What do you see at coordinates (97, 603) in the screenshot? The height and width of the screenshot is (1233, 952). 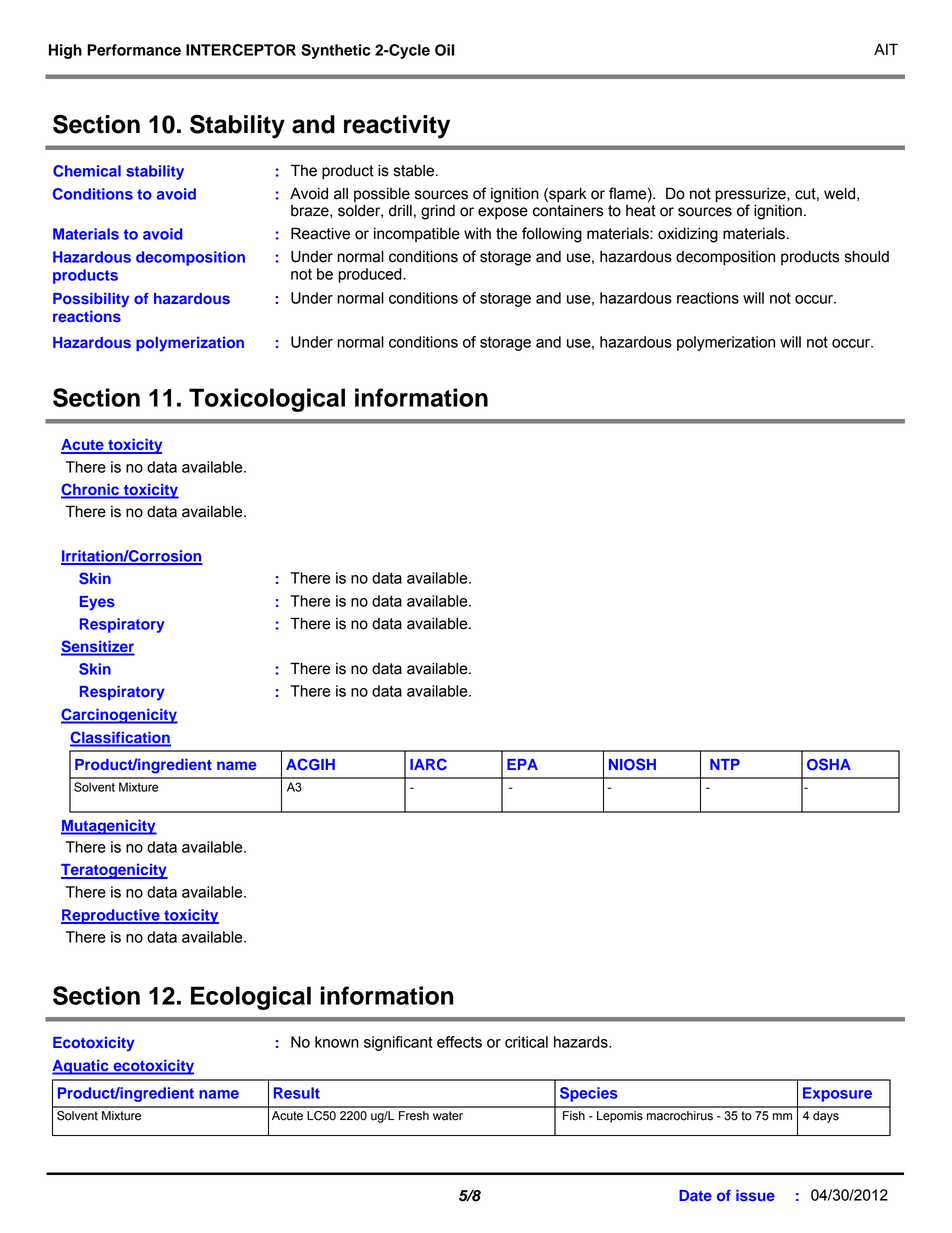 I see `Eyes` at bounding box center [97, 603].
